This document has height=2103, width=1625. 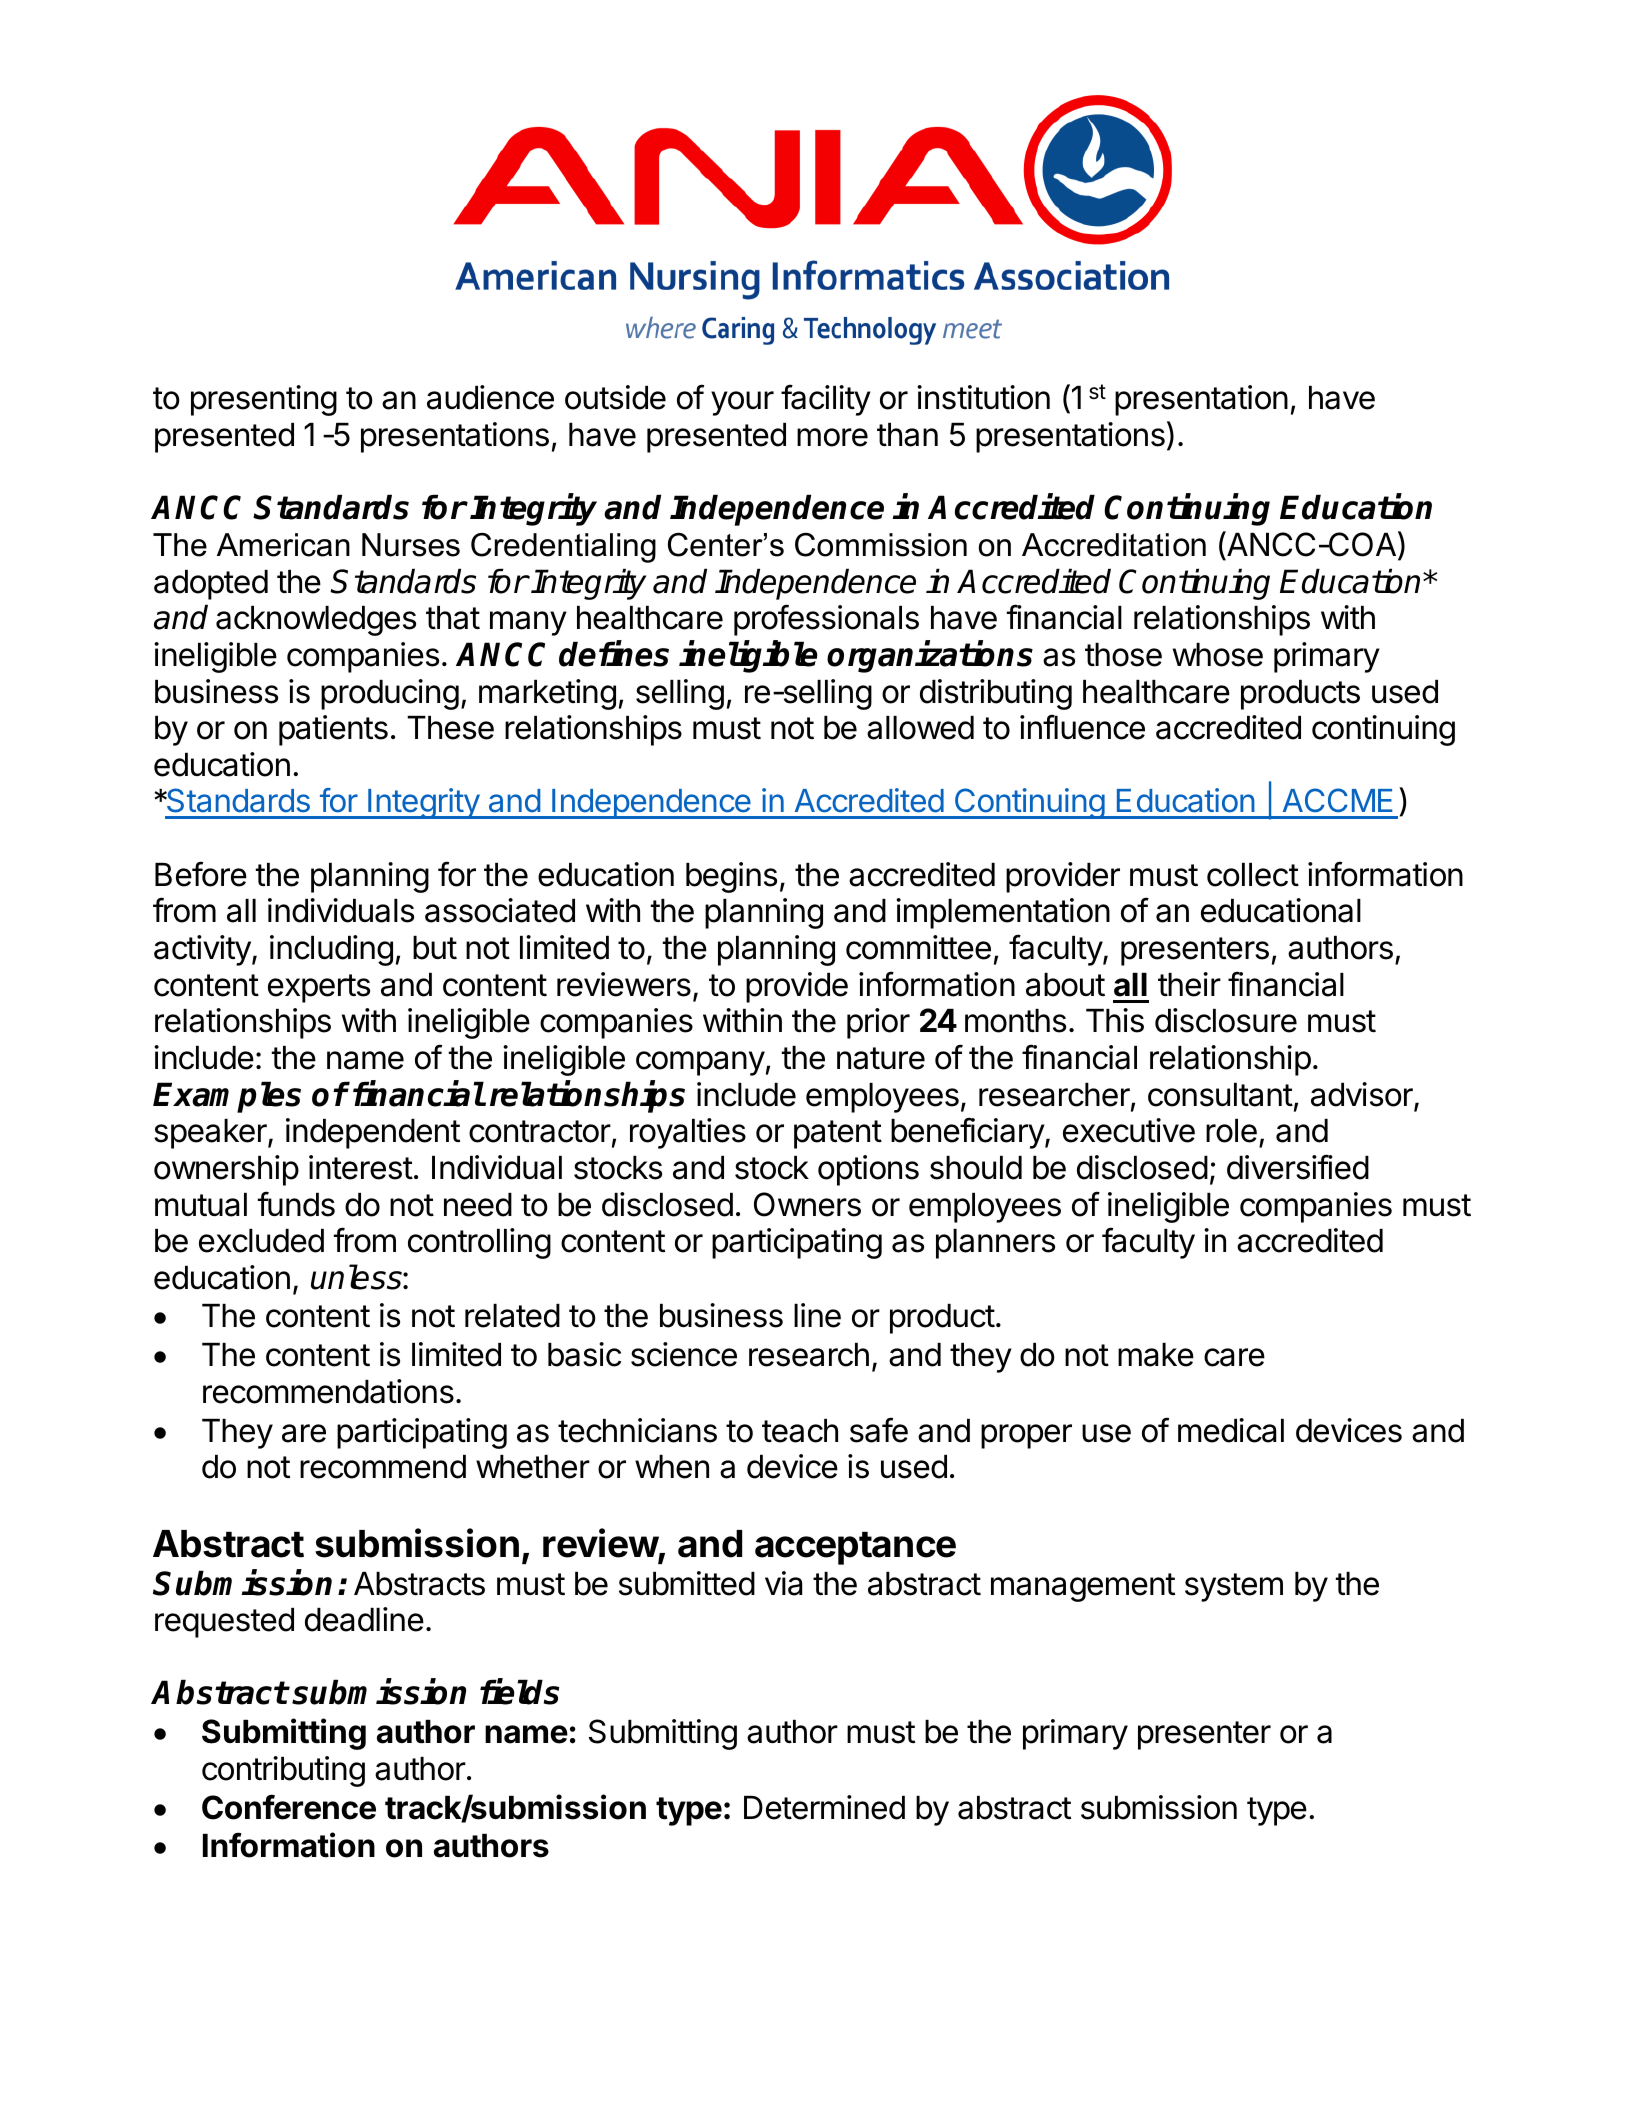 What do you see at coordinates (283, 1771) in the document?
I see `contributing` at bounding box center [283, 1771].
